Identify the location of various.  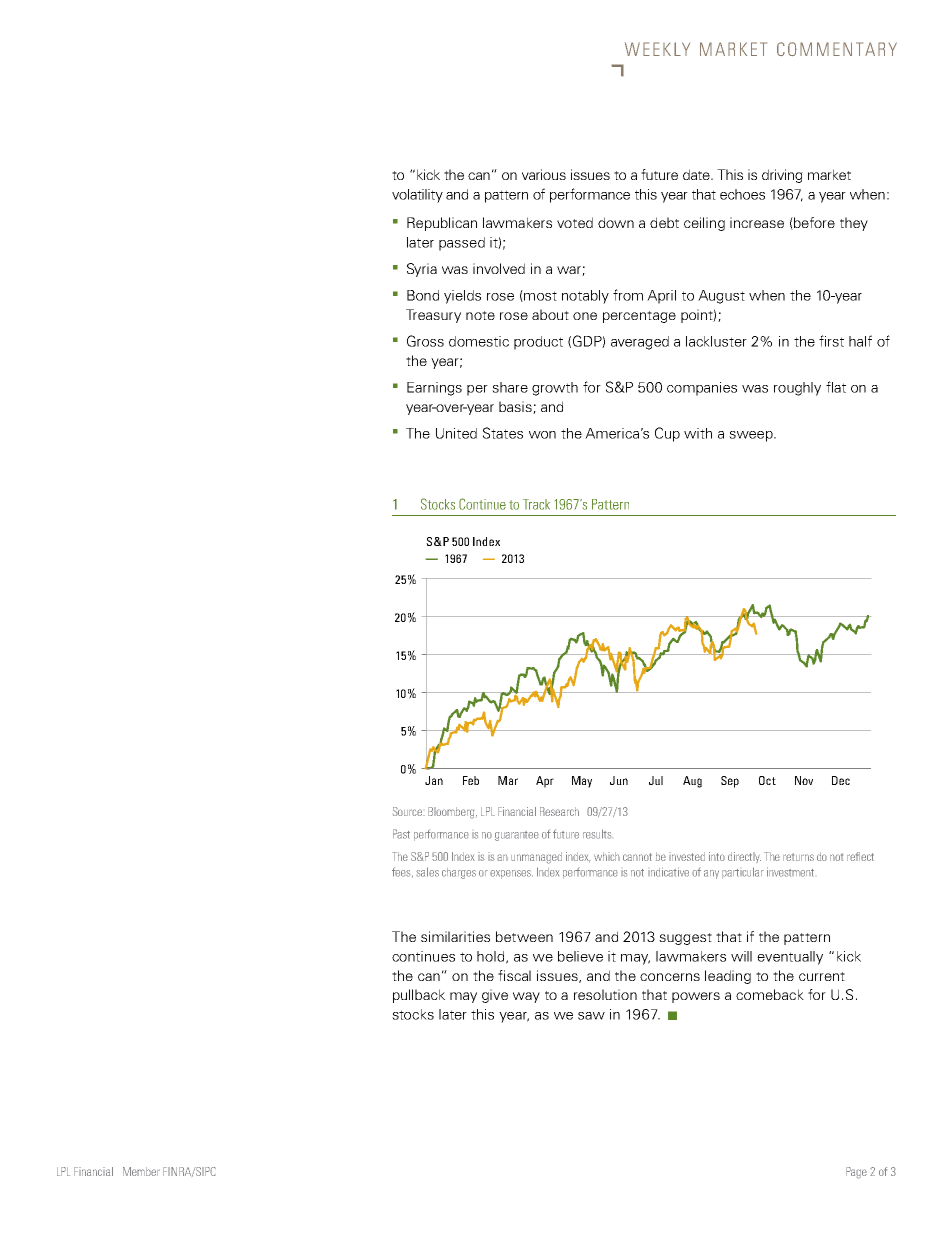
(544, 174).
